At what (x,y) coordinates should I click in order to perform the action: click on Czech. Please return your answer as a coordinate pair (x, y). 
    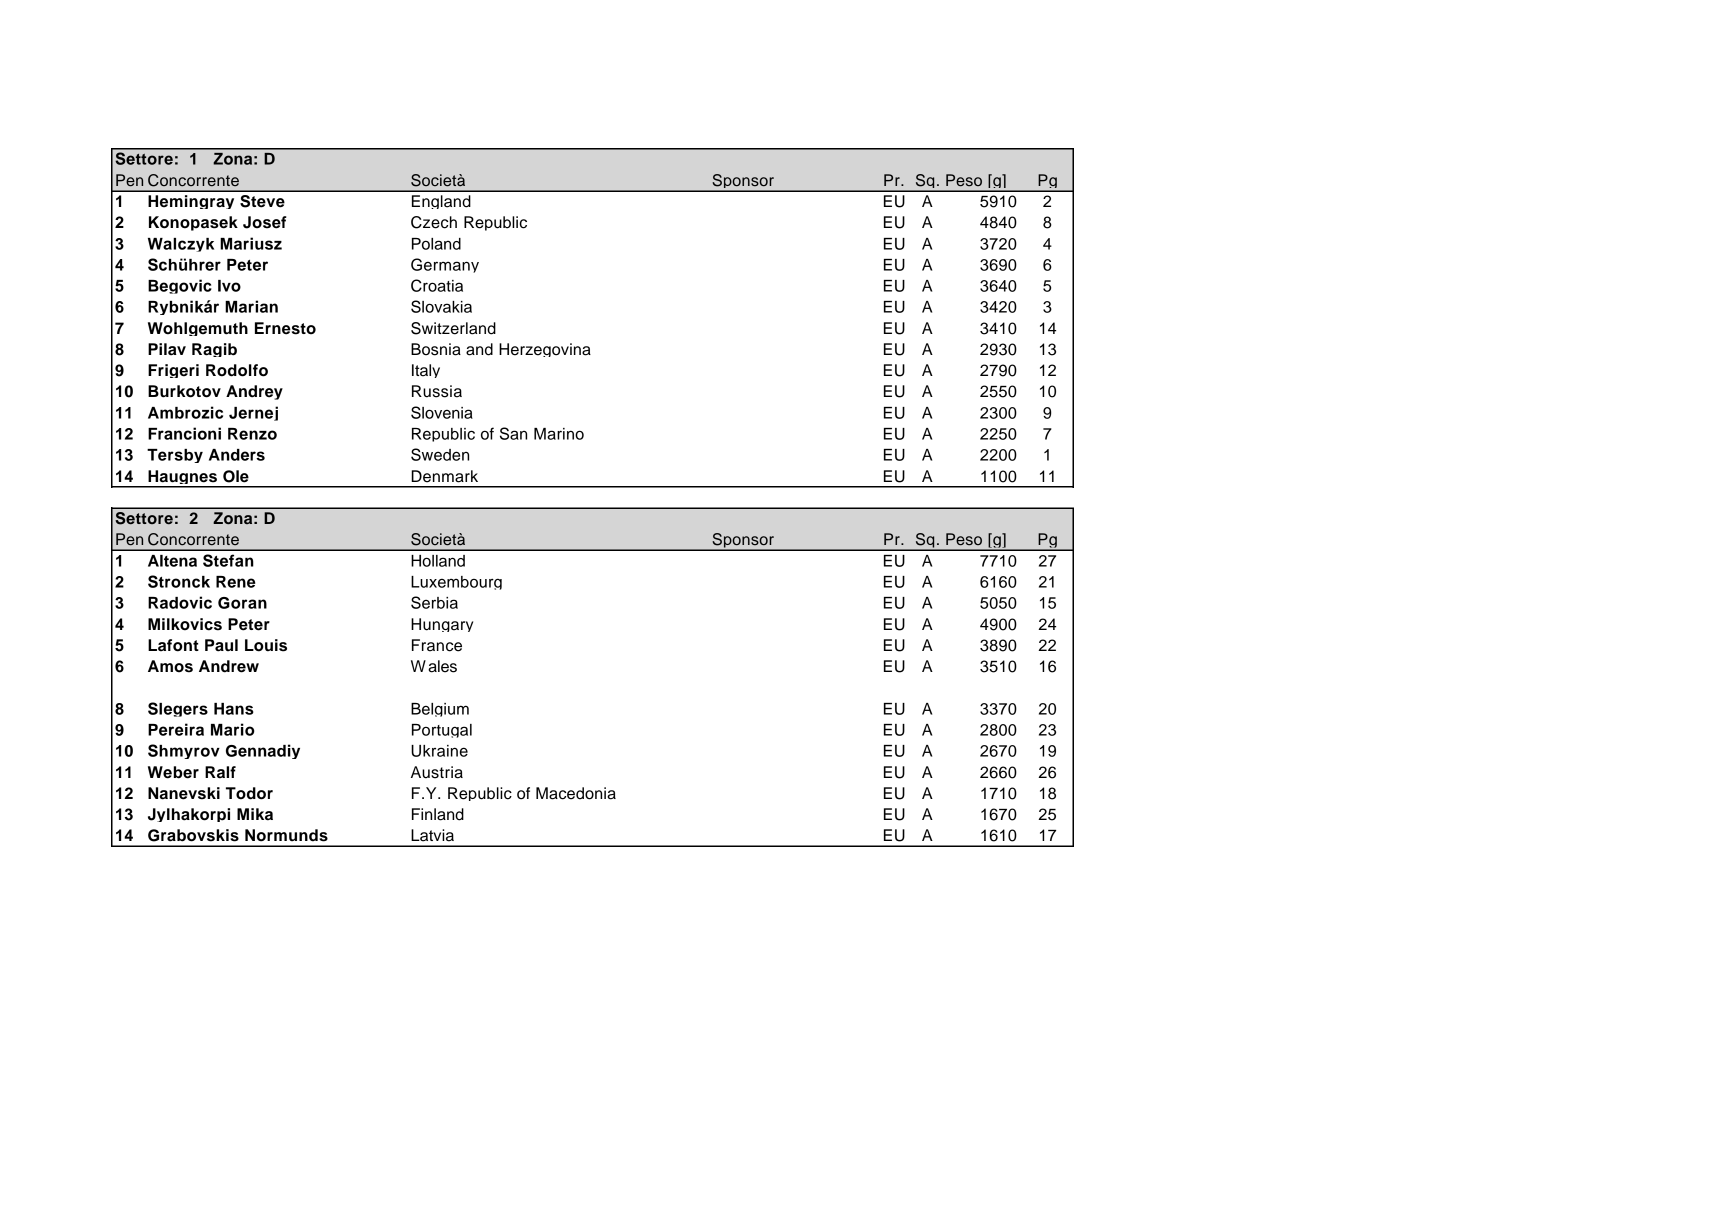
    Looking at the image, I should click on (434, 222).
